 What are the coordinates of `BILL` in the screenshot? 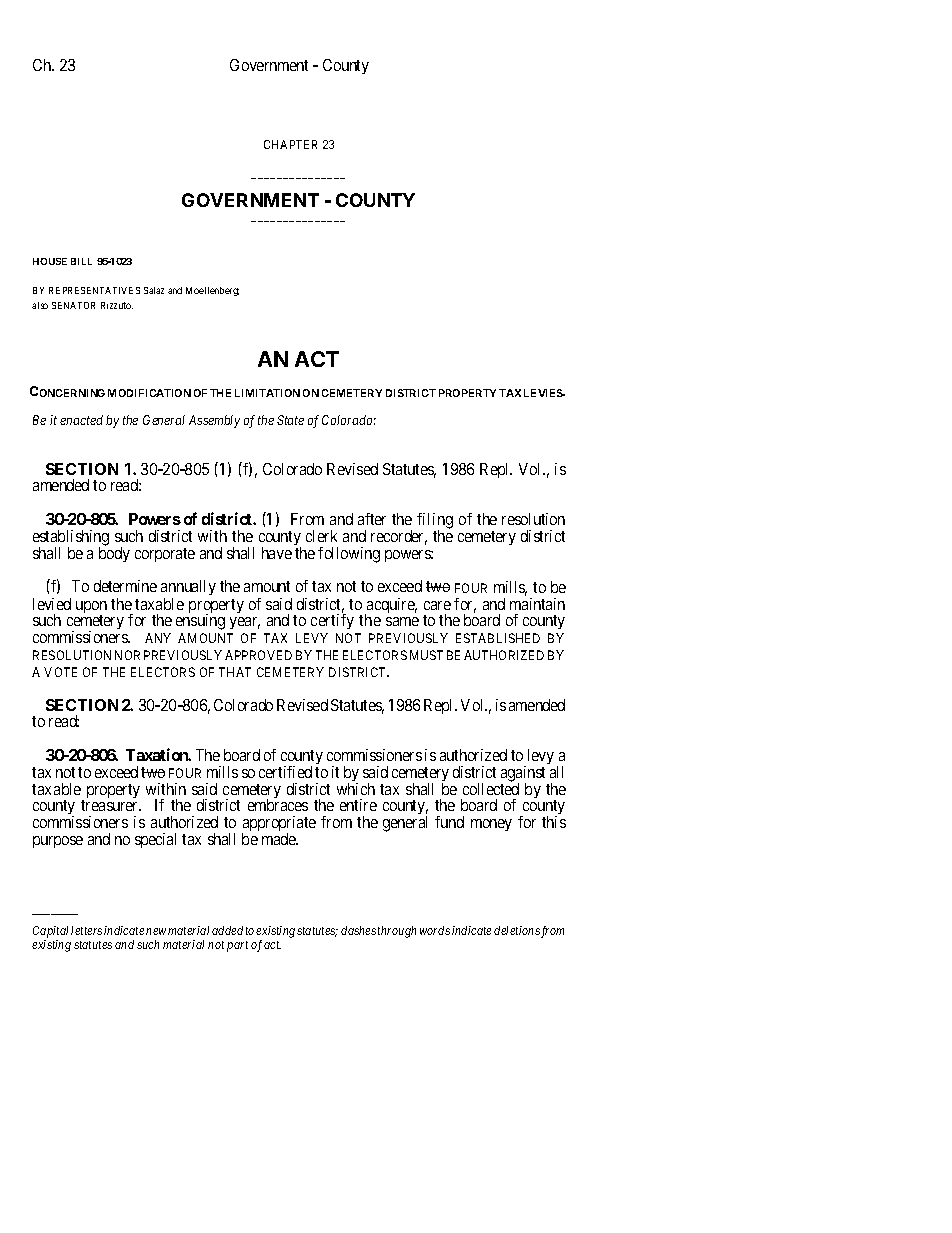 It's located at (81, 261).
